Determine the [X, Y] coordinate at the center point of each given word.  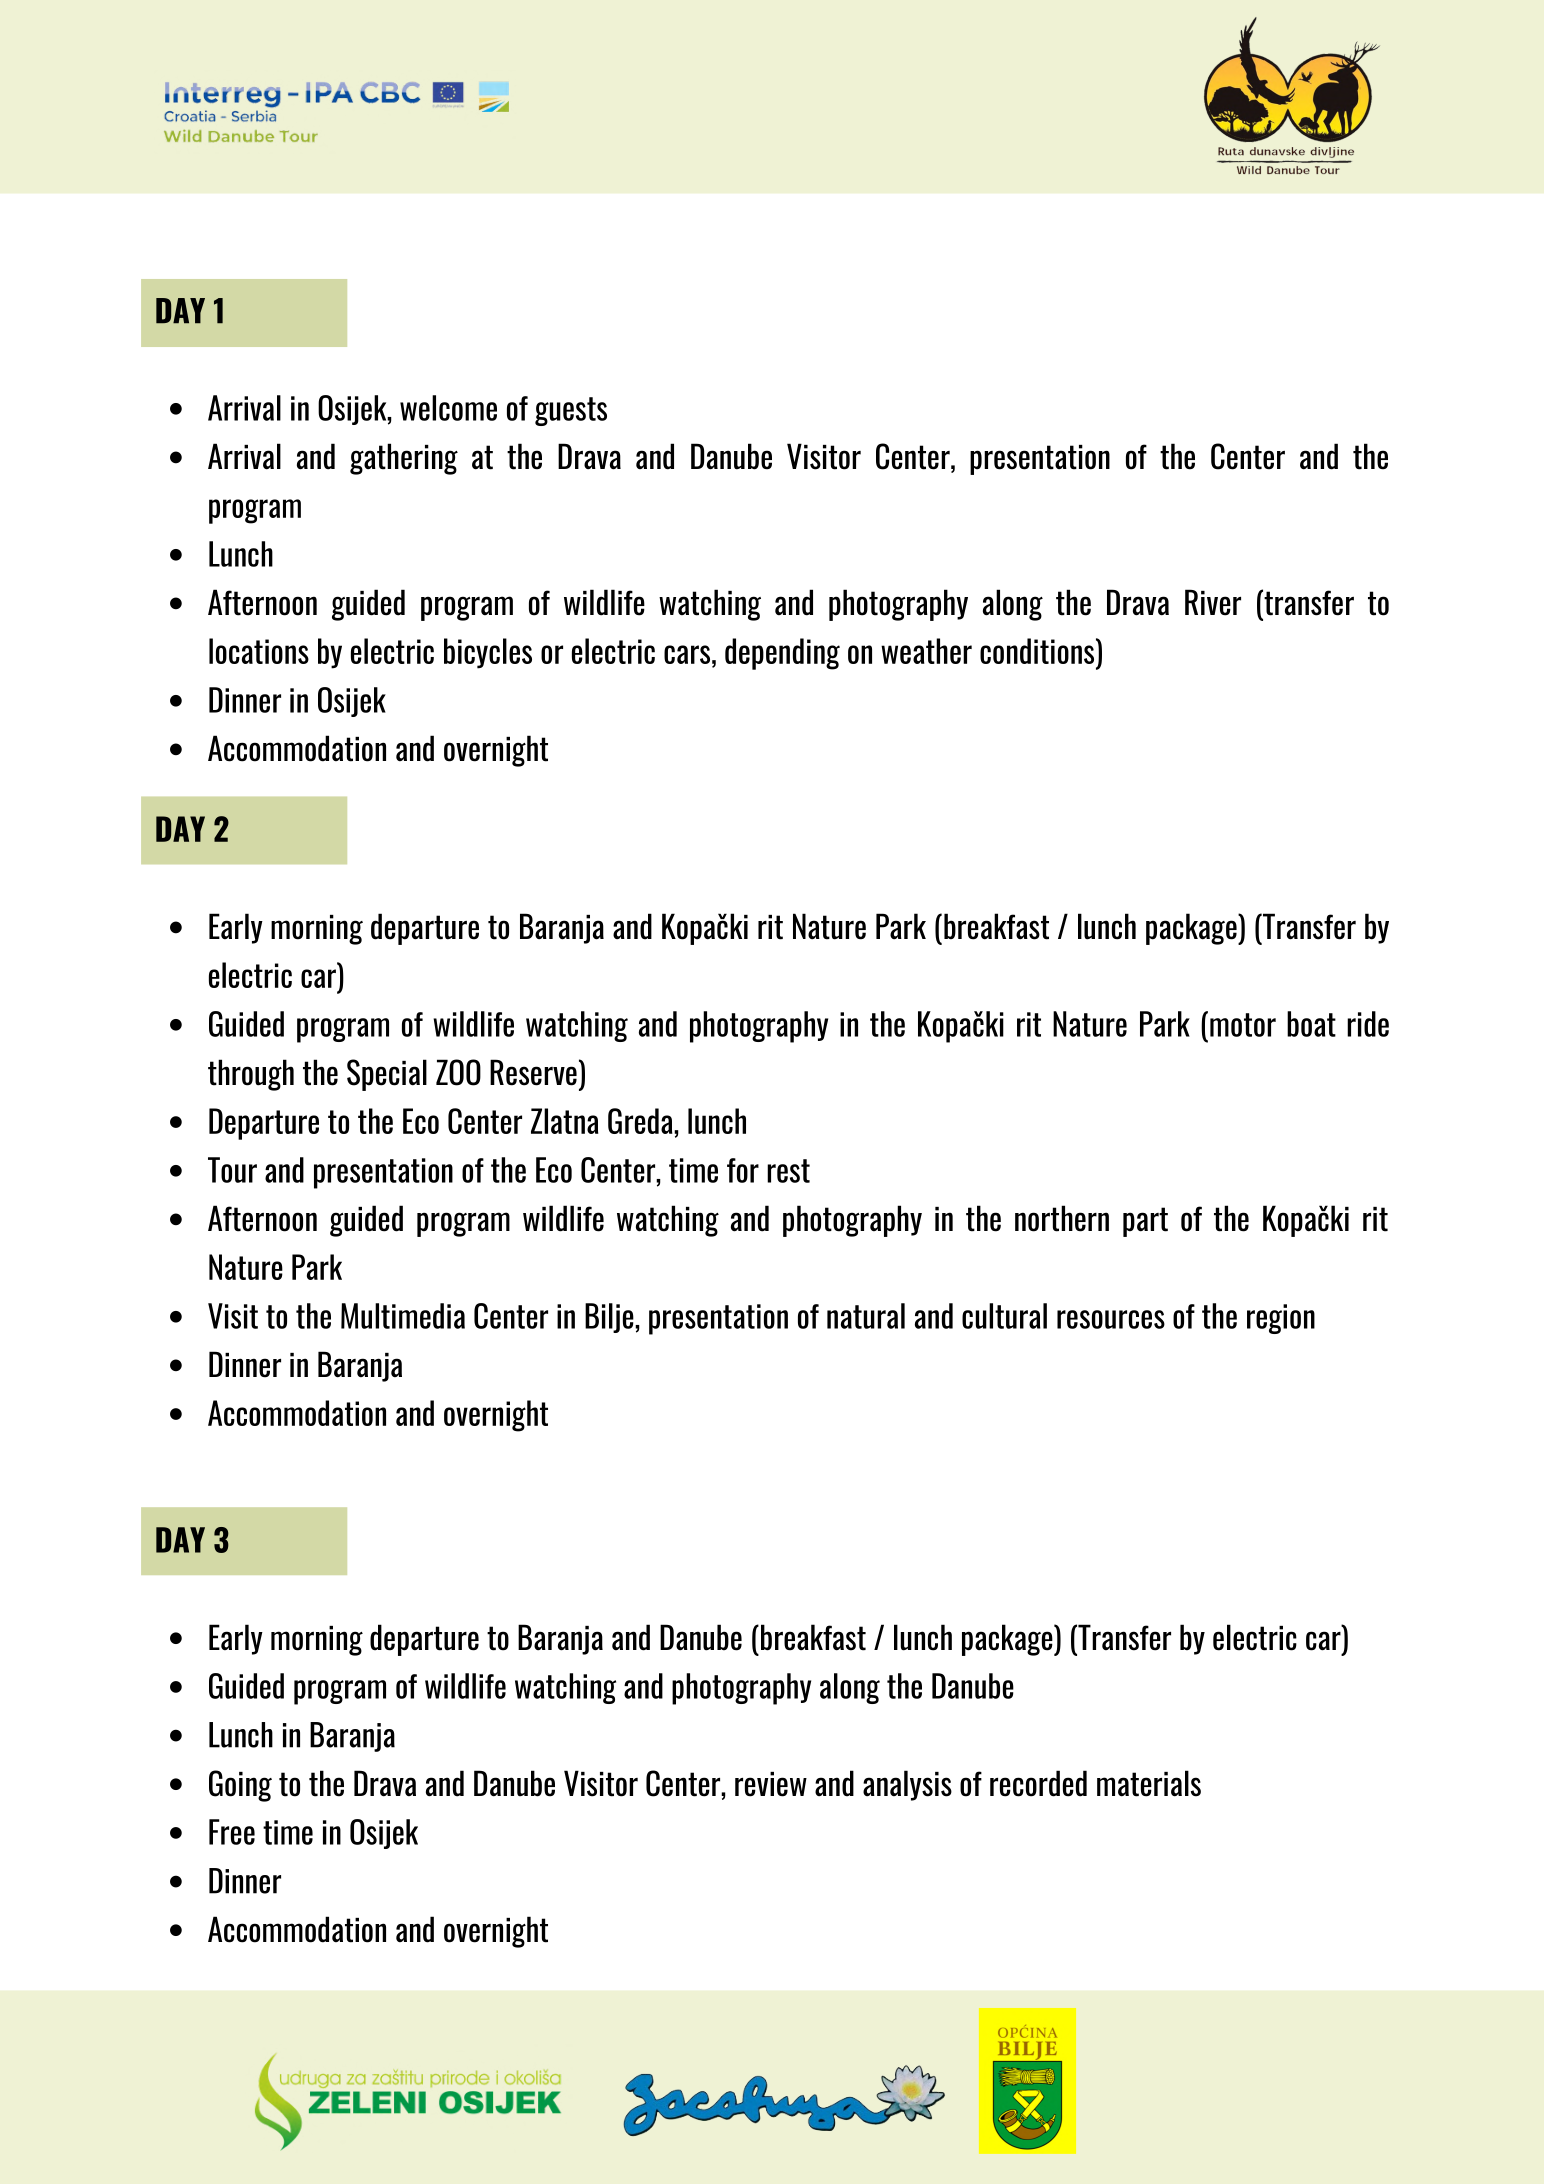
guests [571, 411]
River [1213, 602]
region [1281, 1319]
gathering [404, 459]
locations [259, 651]
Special [387, 1075]
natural [866, 1316]
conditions [1038, 651]
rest [788, 1171]
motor [1243, 1025]
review [771, 1784]
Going [240, 1786]
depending [782, 654]
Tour [232, 1170]
